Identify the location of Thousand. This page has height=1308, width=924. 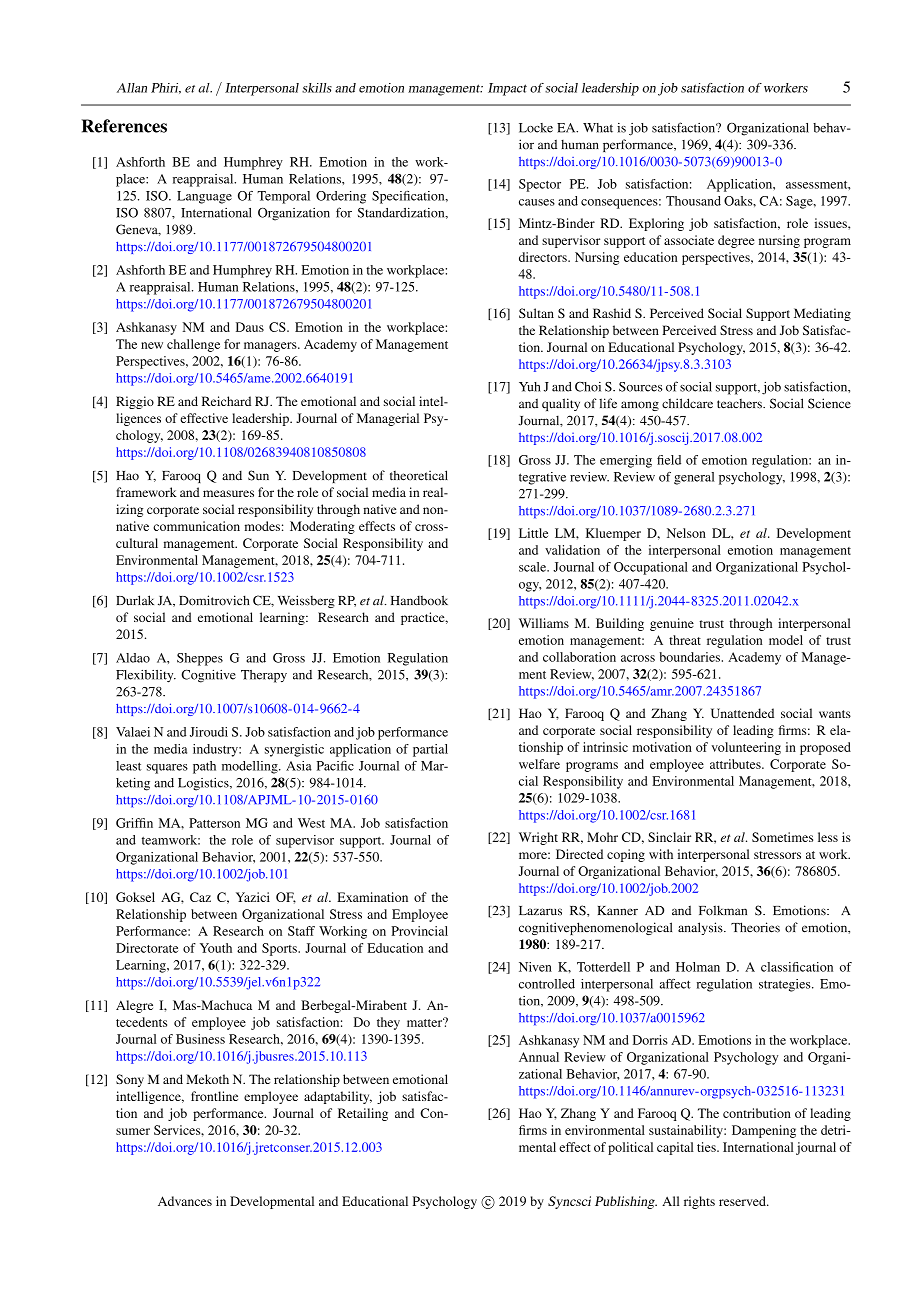
(693, 201).
